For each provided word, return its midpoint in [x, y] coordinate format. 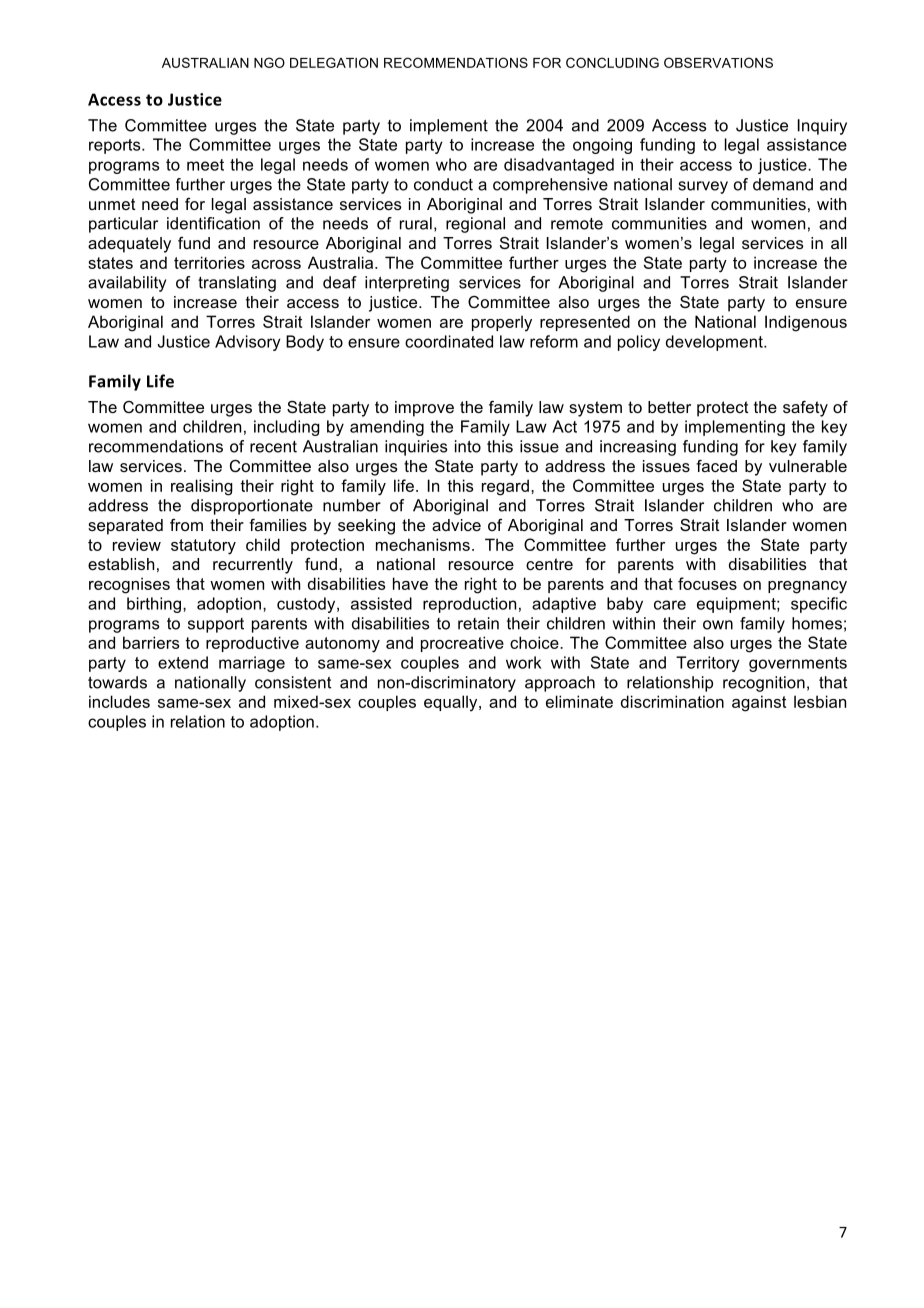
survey [703, 187]
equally [452, 703]
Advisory [248, 343]
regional [475, 225]
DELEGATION [334, 62]
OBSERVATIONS [718, 62]
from [186, 525]
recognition [764, 684]
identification [213, 223]
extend [183, 662]
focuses [707, 583]
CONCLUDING [612, 62]
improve [424, 409]
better [669, 407]
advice [456, 525]
